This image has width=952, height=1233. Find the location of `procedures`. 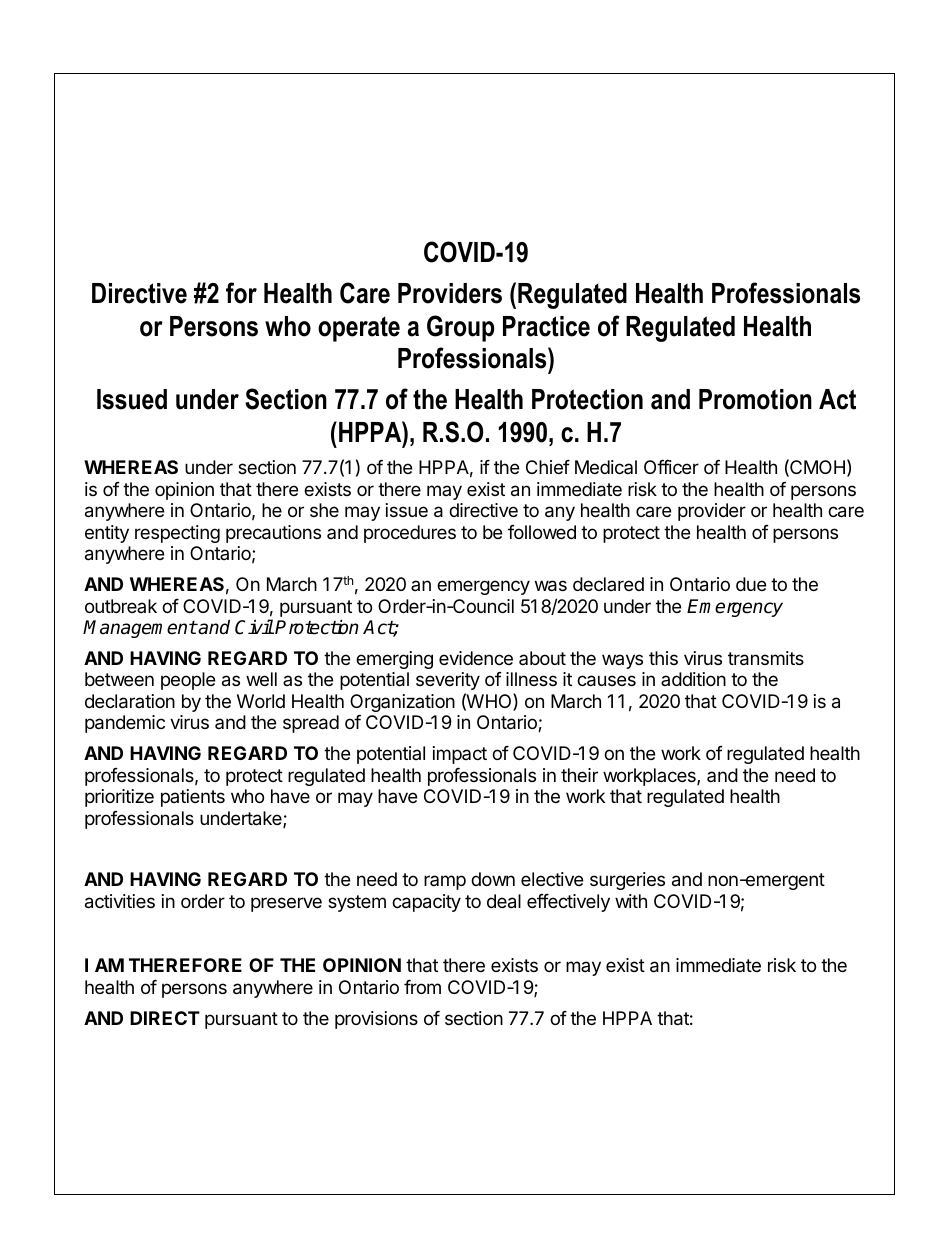

procedures is located at coordinates (410, 534).
